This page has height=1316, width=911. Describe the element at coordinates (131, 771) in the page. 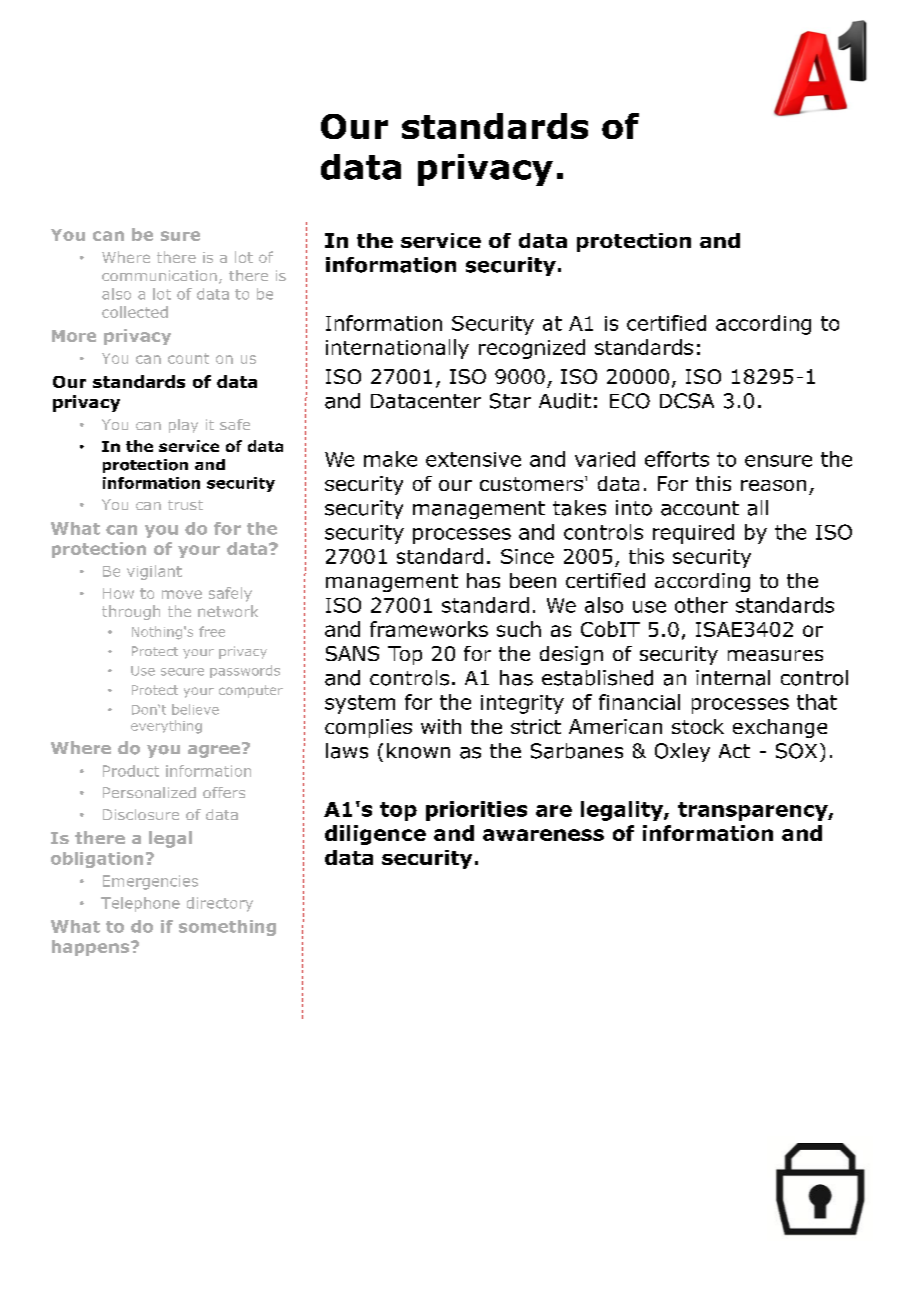

I see `Product` at that location.
